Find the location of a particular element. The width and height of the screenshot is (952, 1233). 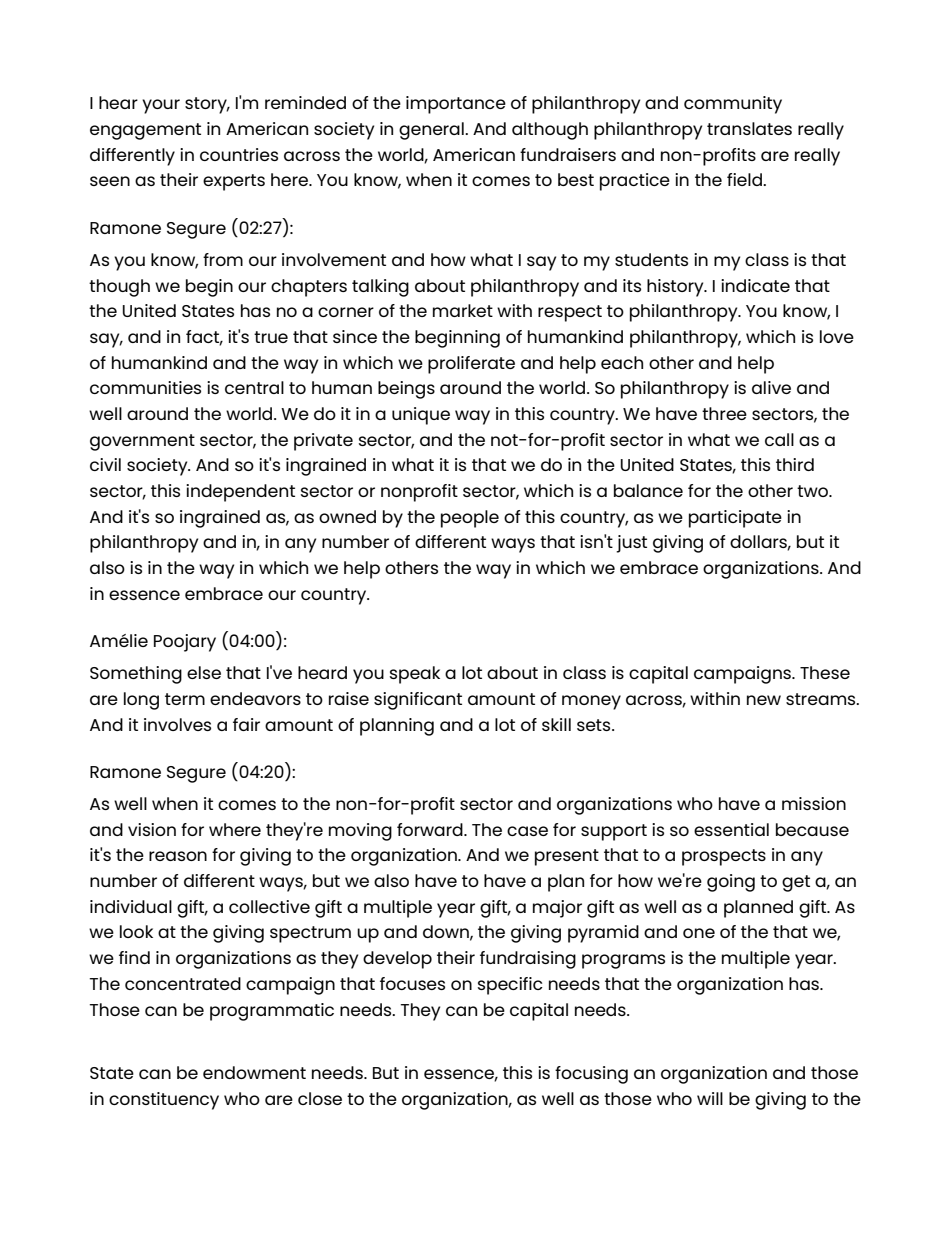

Poojary is located at coordinates (185, 643).
